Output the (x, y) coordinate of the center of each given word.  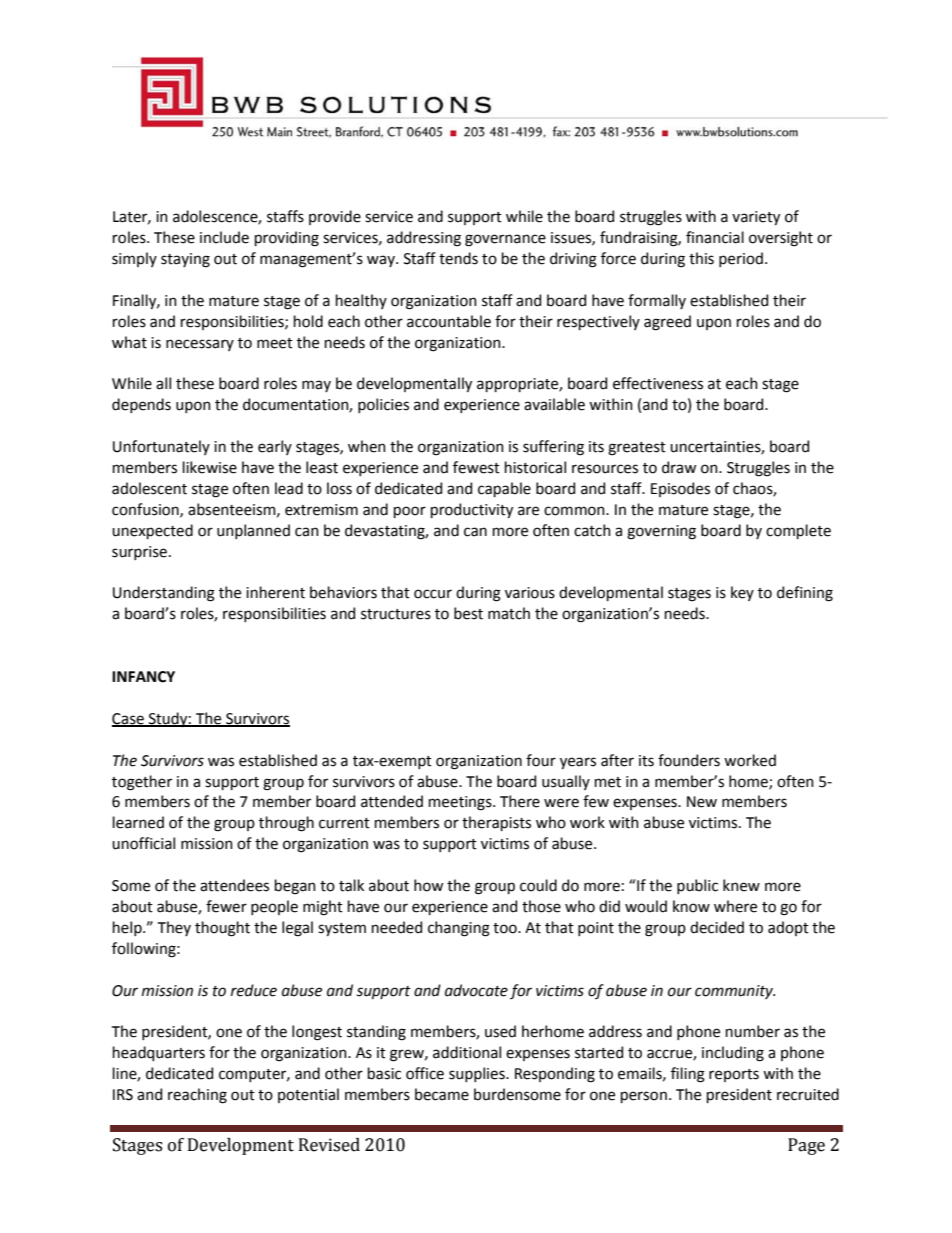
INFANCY (143, 677)
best (468, 613)
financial (715, 237)
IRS (123, 1095)
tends (458, 258)
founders (689, 760)
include (224, 237)
